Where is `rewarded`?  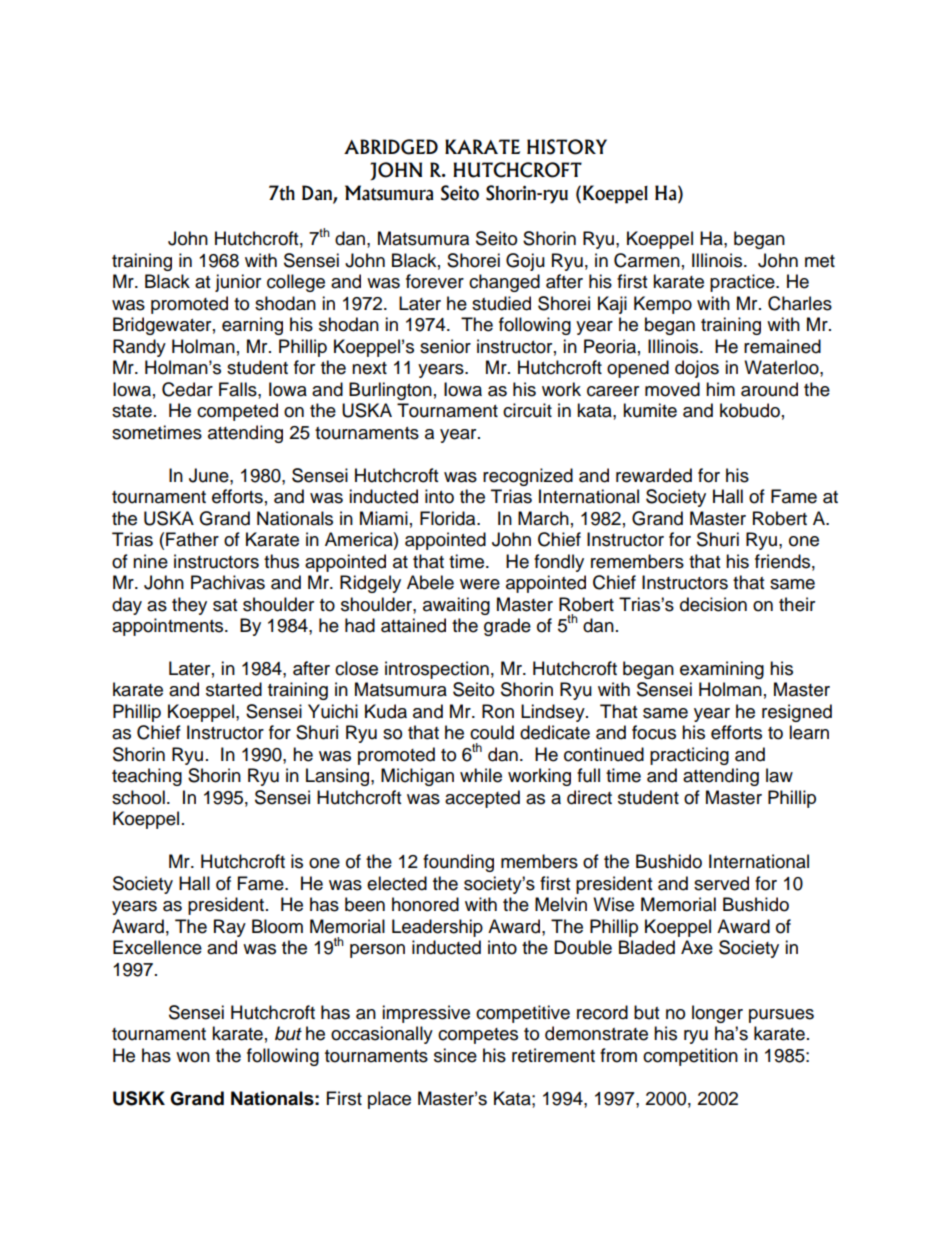
rewarded is located at coordinates (654, 475).
